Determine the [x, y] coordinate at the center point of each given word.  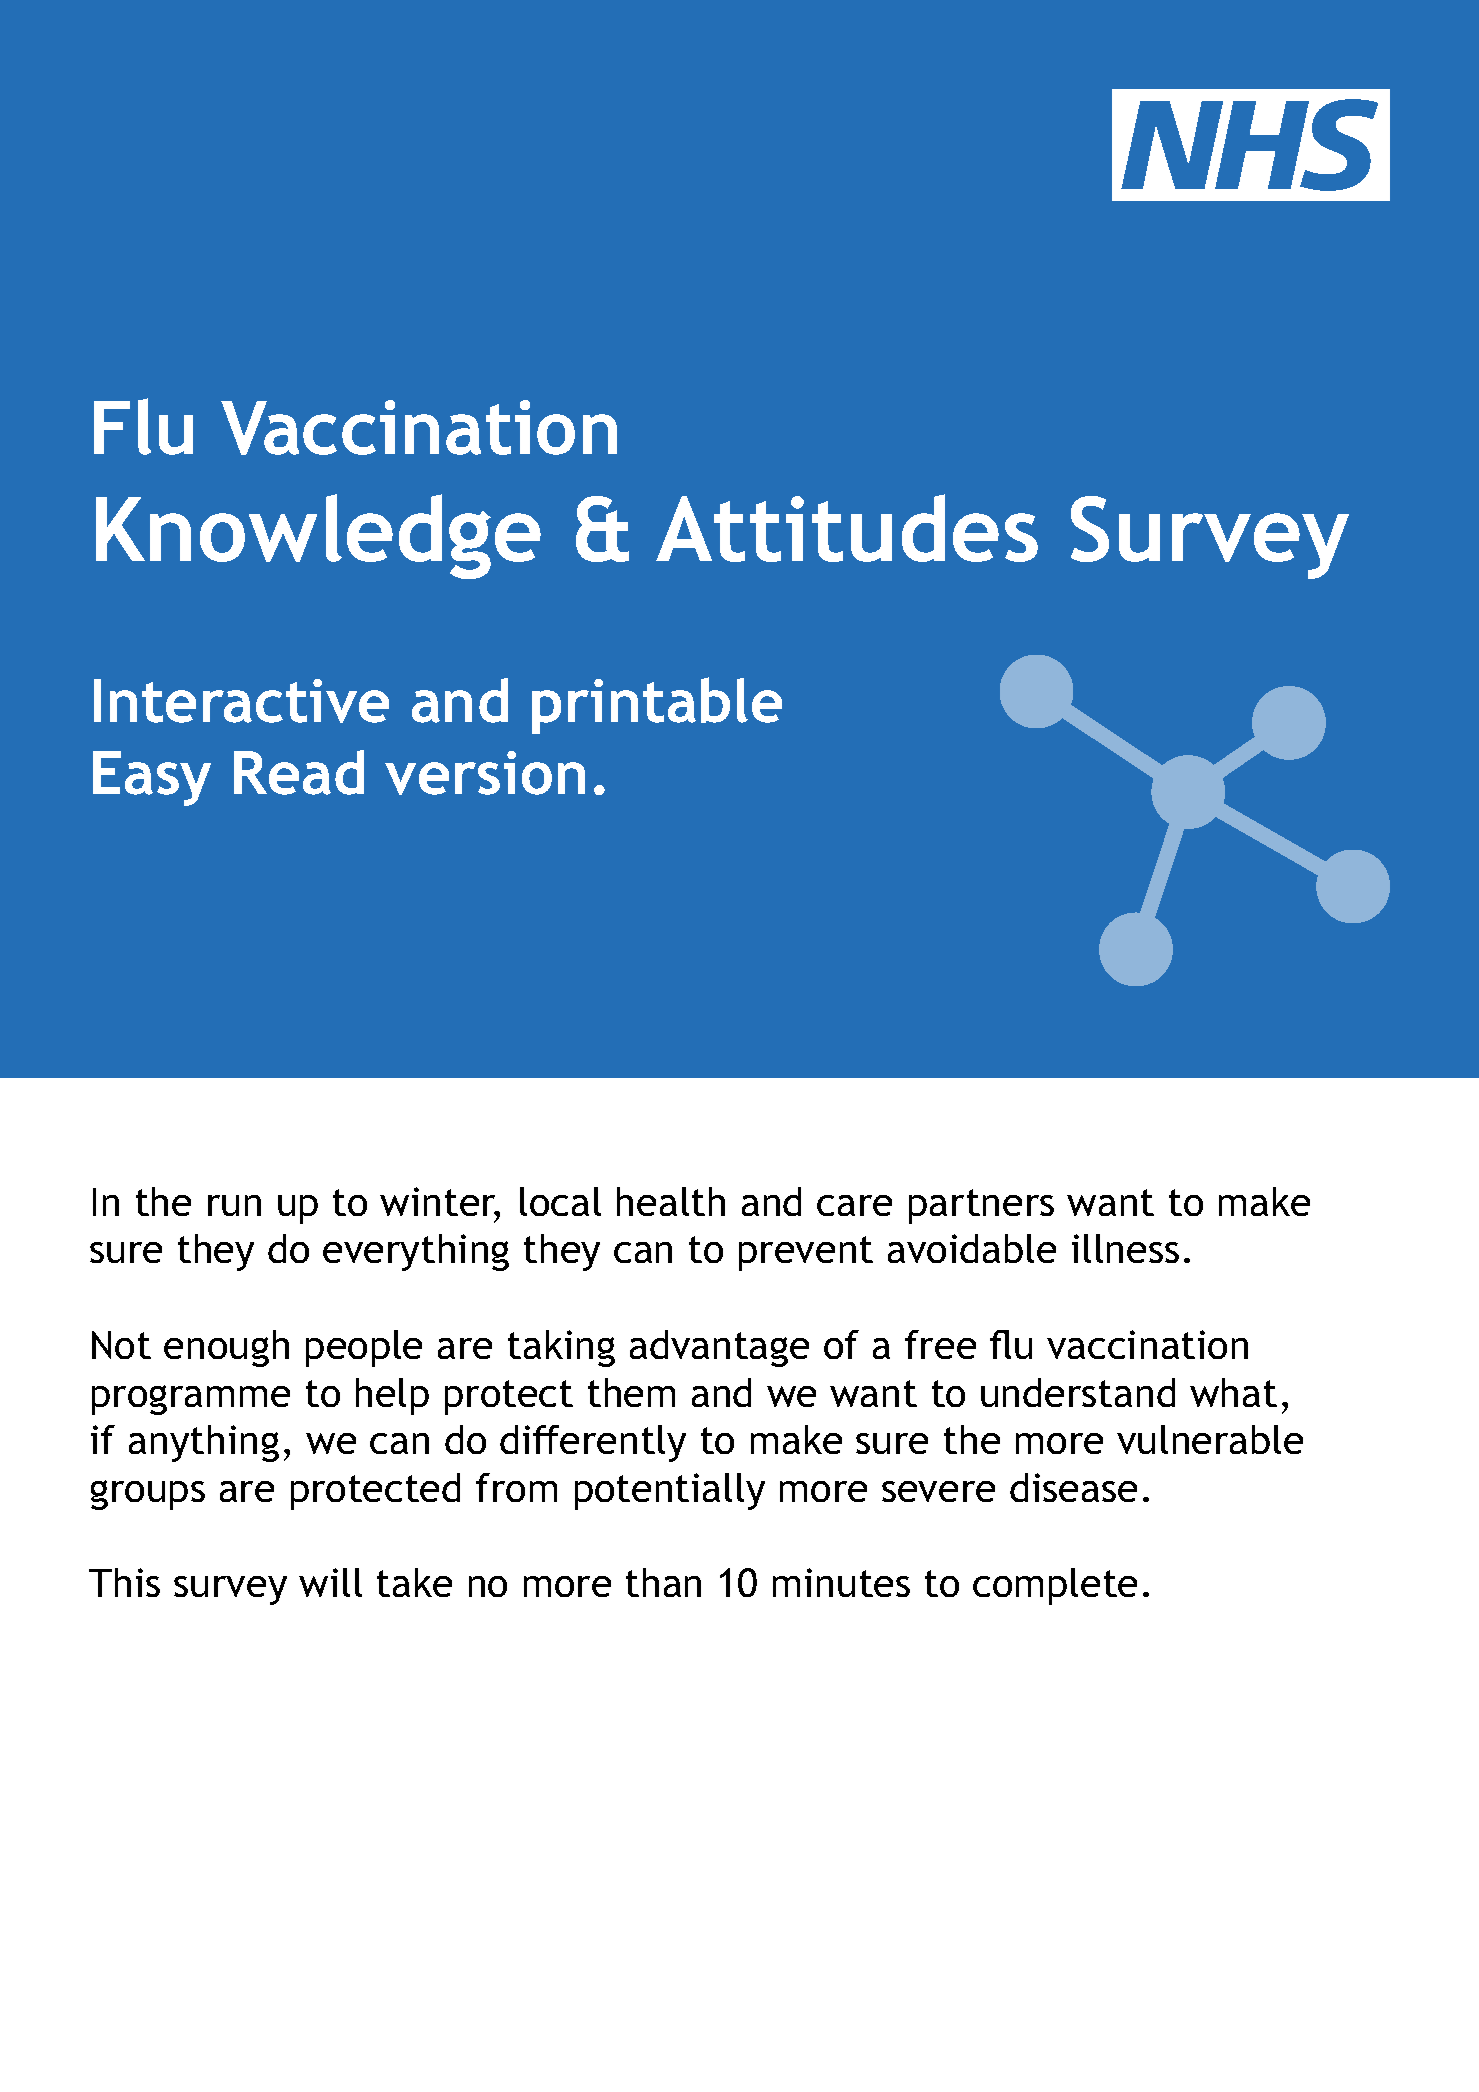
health [671, 1201]
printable [657, 705]
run [234, 1205]
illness [1125, 1248]
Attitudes [847, 528]
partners [981, 1206]
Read [299, 772]
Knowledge [318, 536]
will [330, 1582]
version [485, 773]
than [663, 1582]
